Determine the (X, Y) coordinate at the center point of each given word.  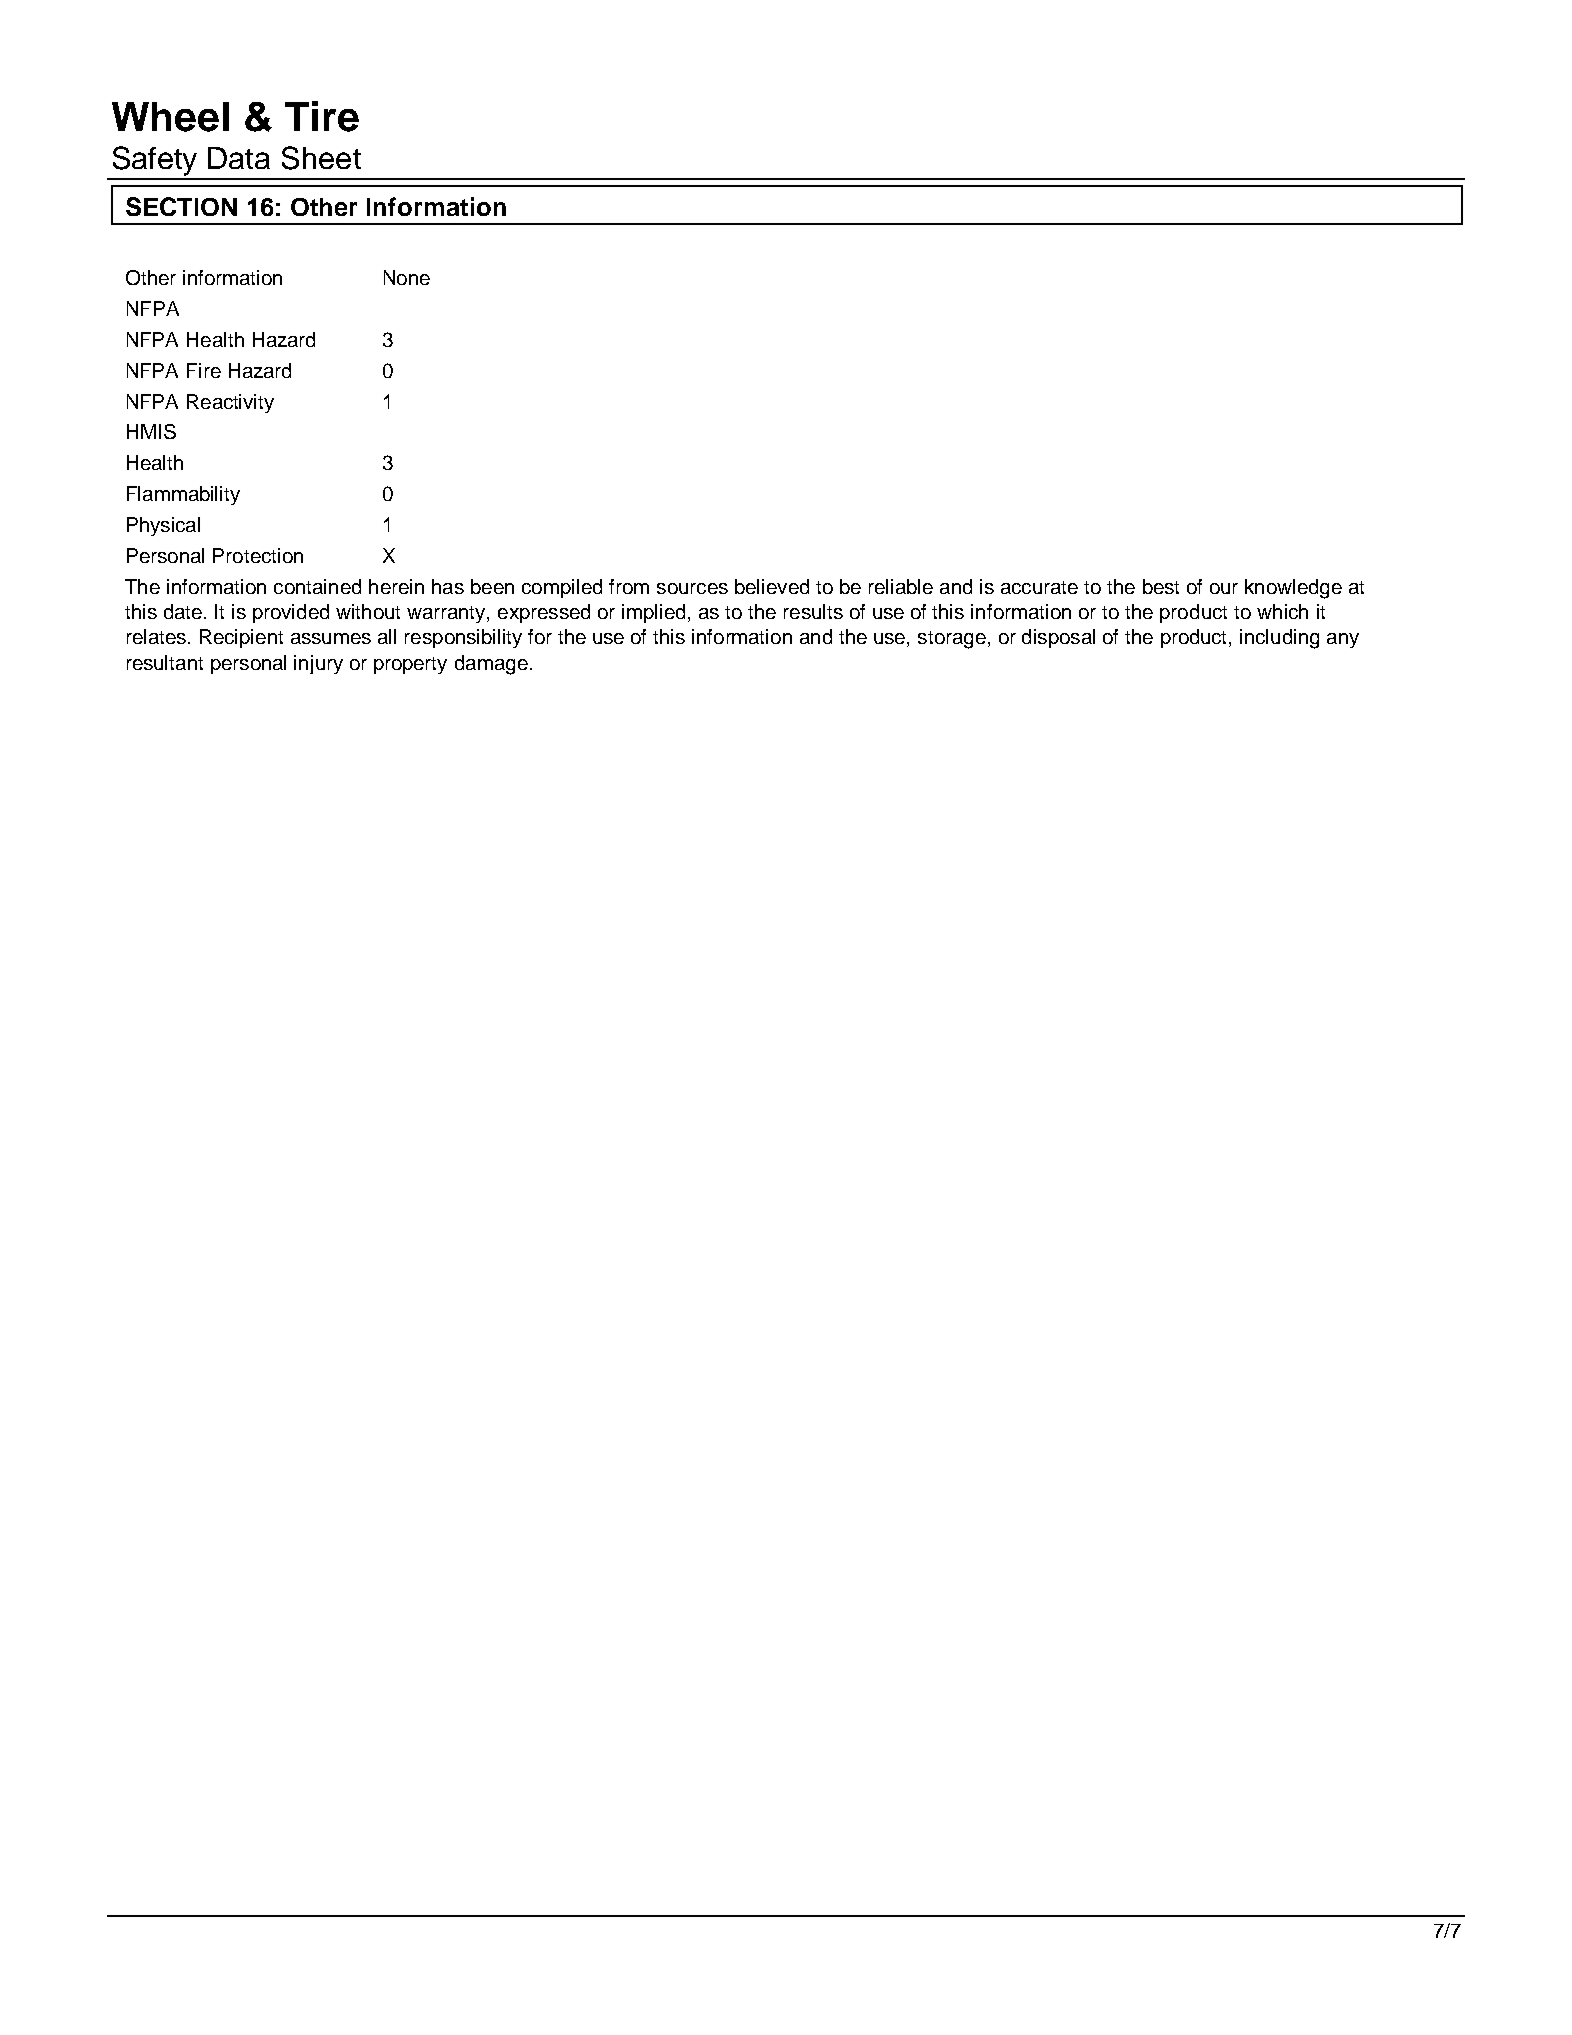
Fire (204, 370)
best (1161, 586)
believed (772, 586)
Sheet (321, 158)
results (813, 611)
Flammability (183, 495)
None (407, 277)
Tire (322, 116)
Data (239, 158)
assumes (331, 638)
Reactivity (230, 403)
